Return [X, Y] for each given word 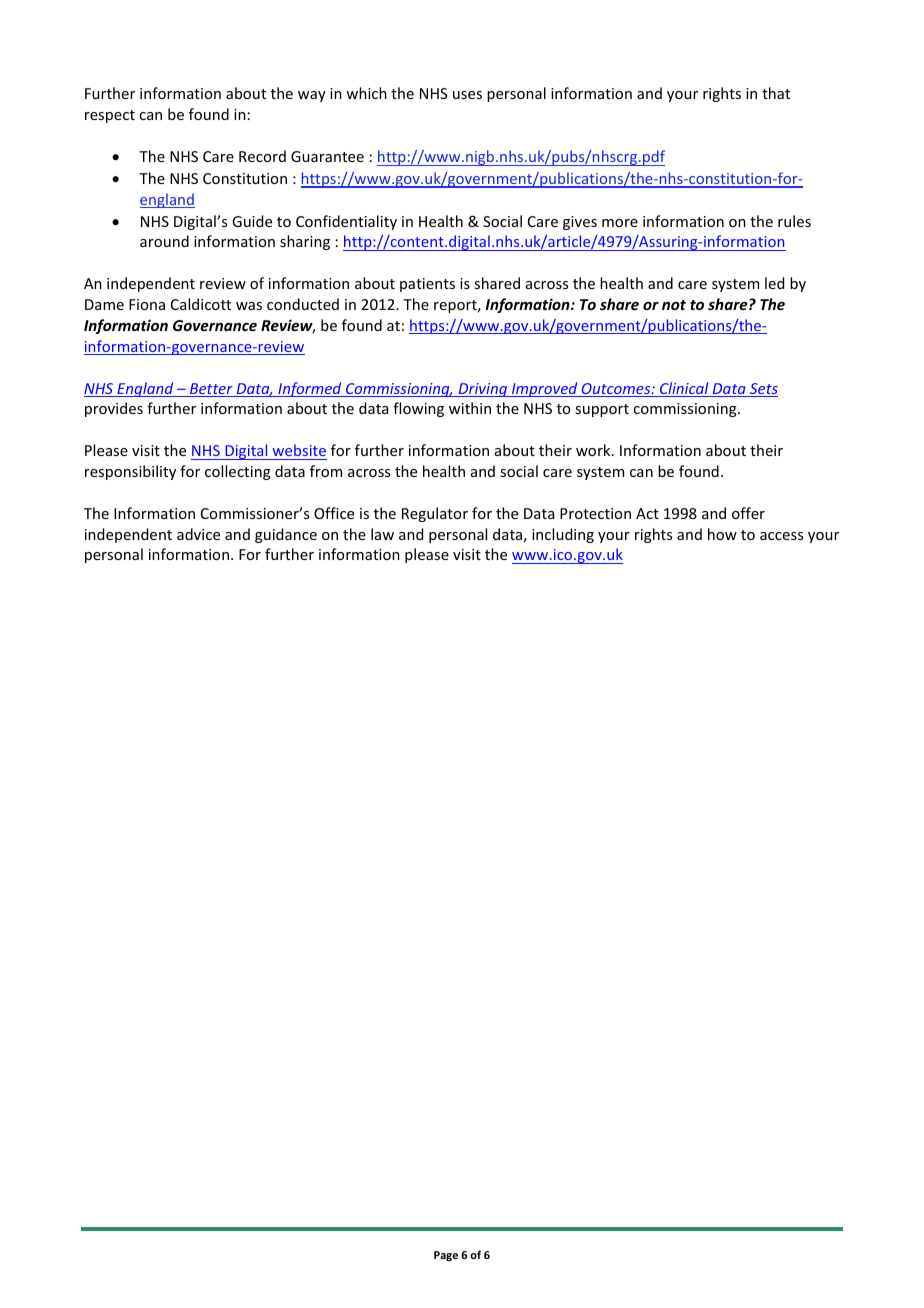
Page [446, 1256]
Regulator [435, 514]
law [382, 534]
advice [198, 534]
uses [467, 95]
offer [748, 513]
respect [110, 116]
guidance [286, 535]
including [563, 535]
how [722, 534]
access [781, 536]
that [776, 93]
